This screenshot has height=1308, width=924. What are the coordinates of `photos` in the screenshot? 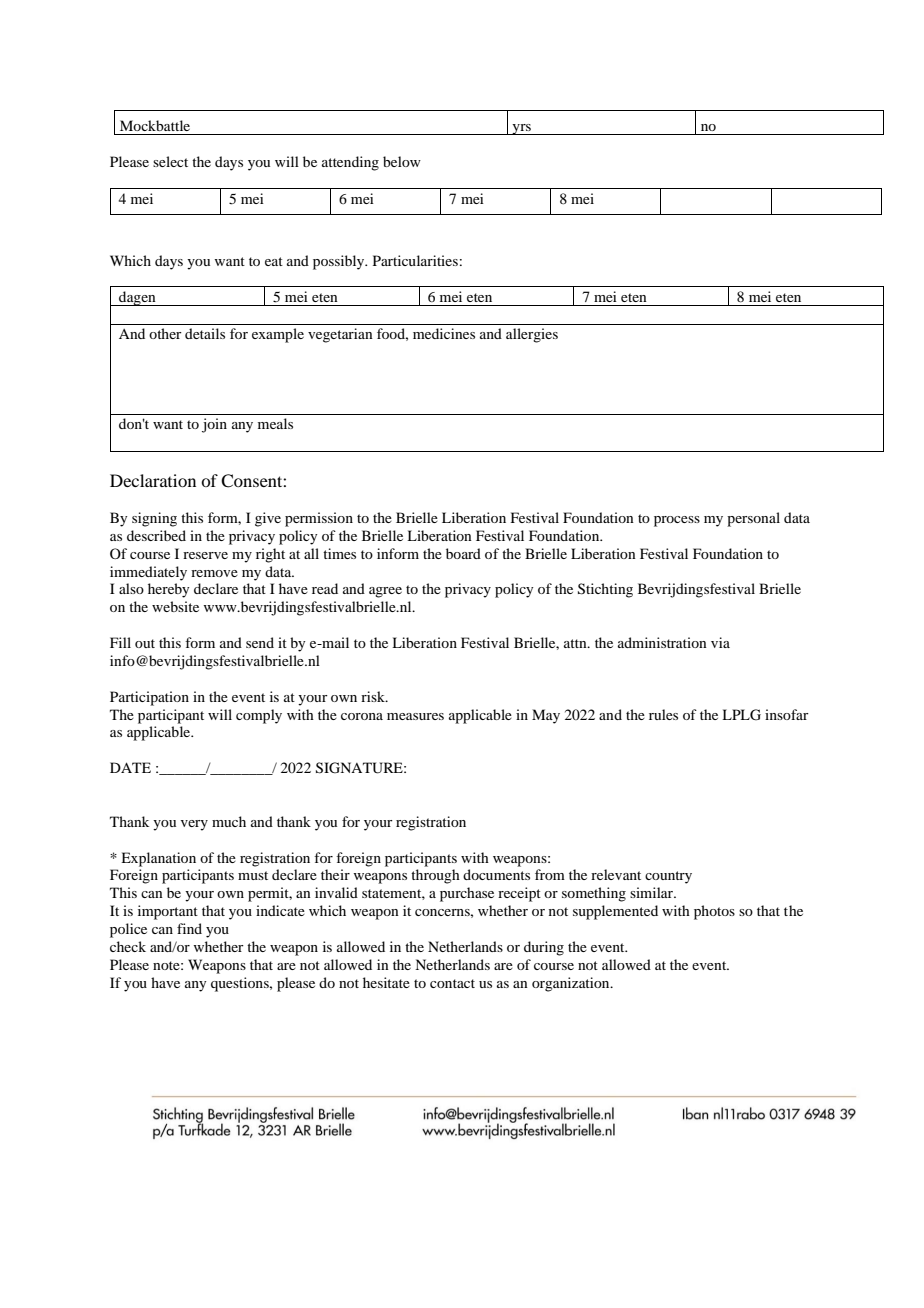 It's located at (714, 912).
